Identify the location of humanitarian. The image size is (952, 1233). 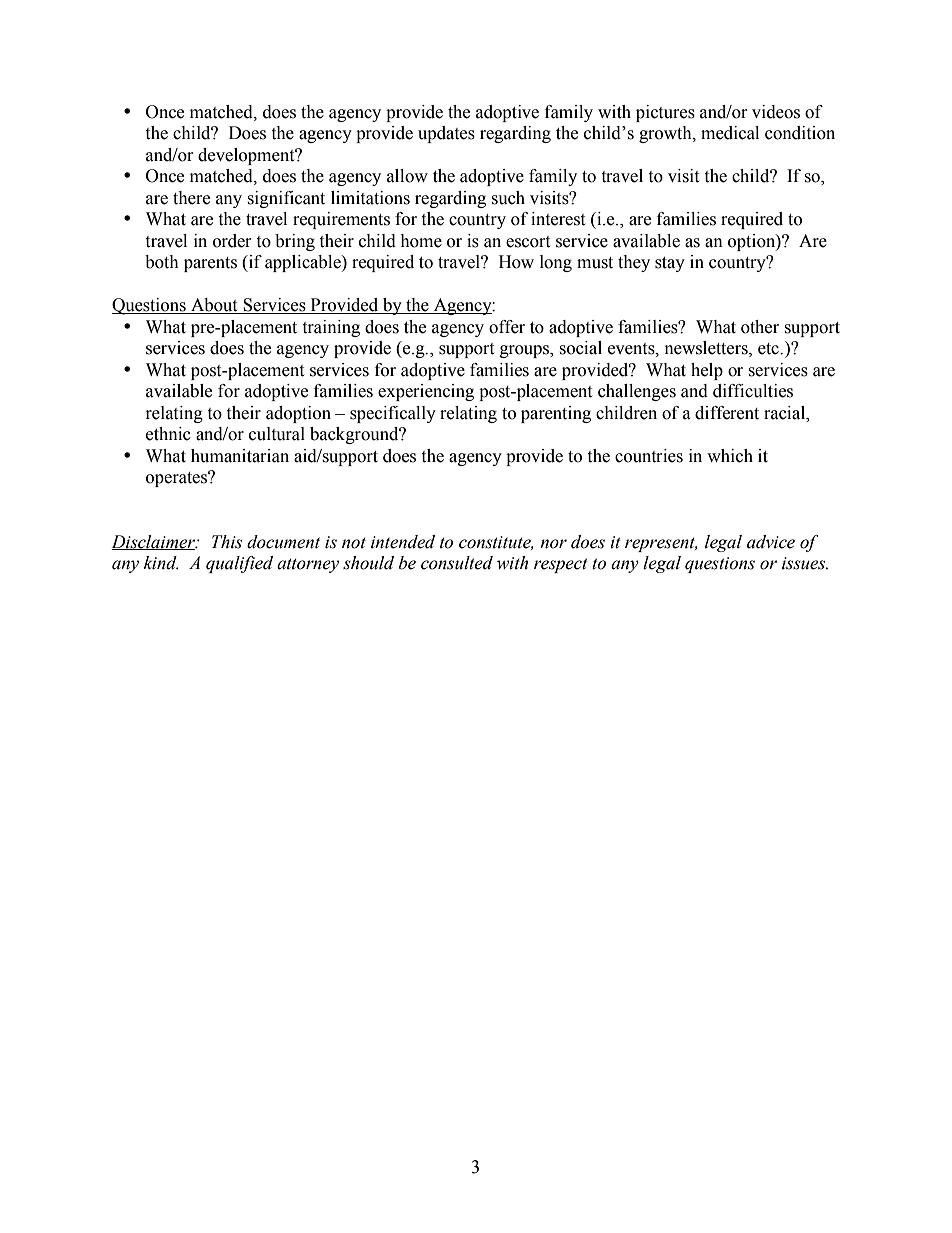
(240, 456).
